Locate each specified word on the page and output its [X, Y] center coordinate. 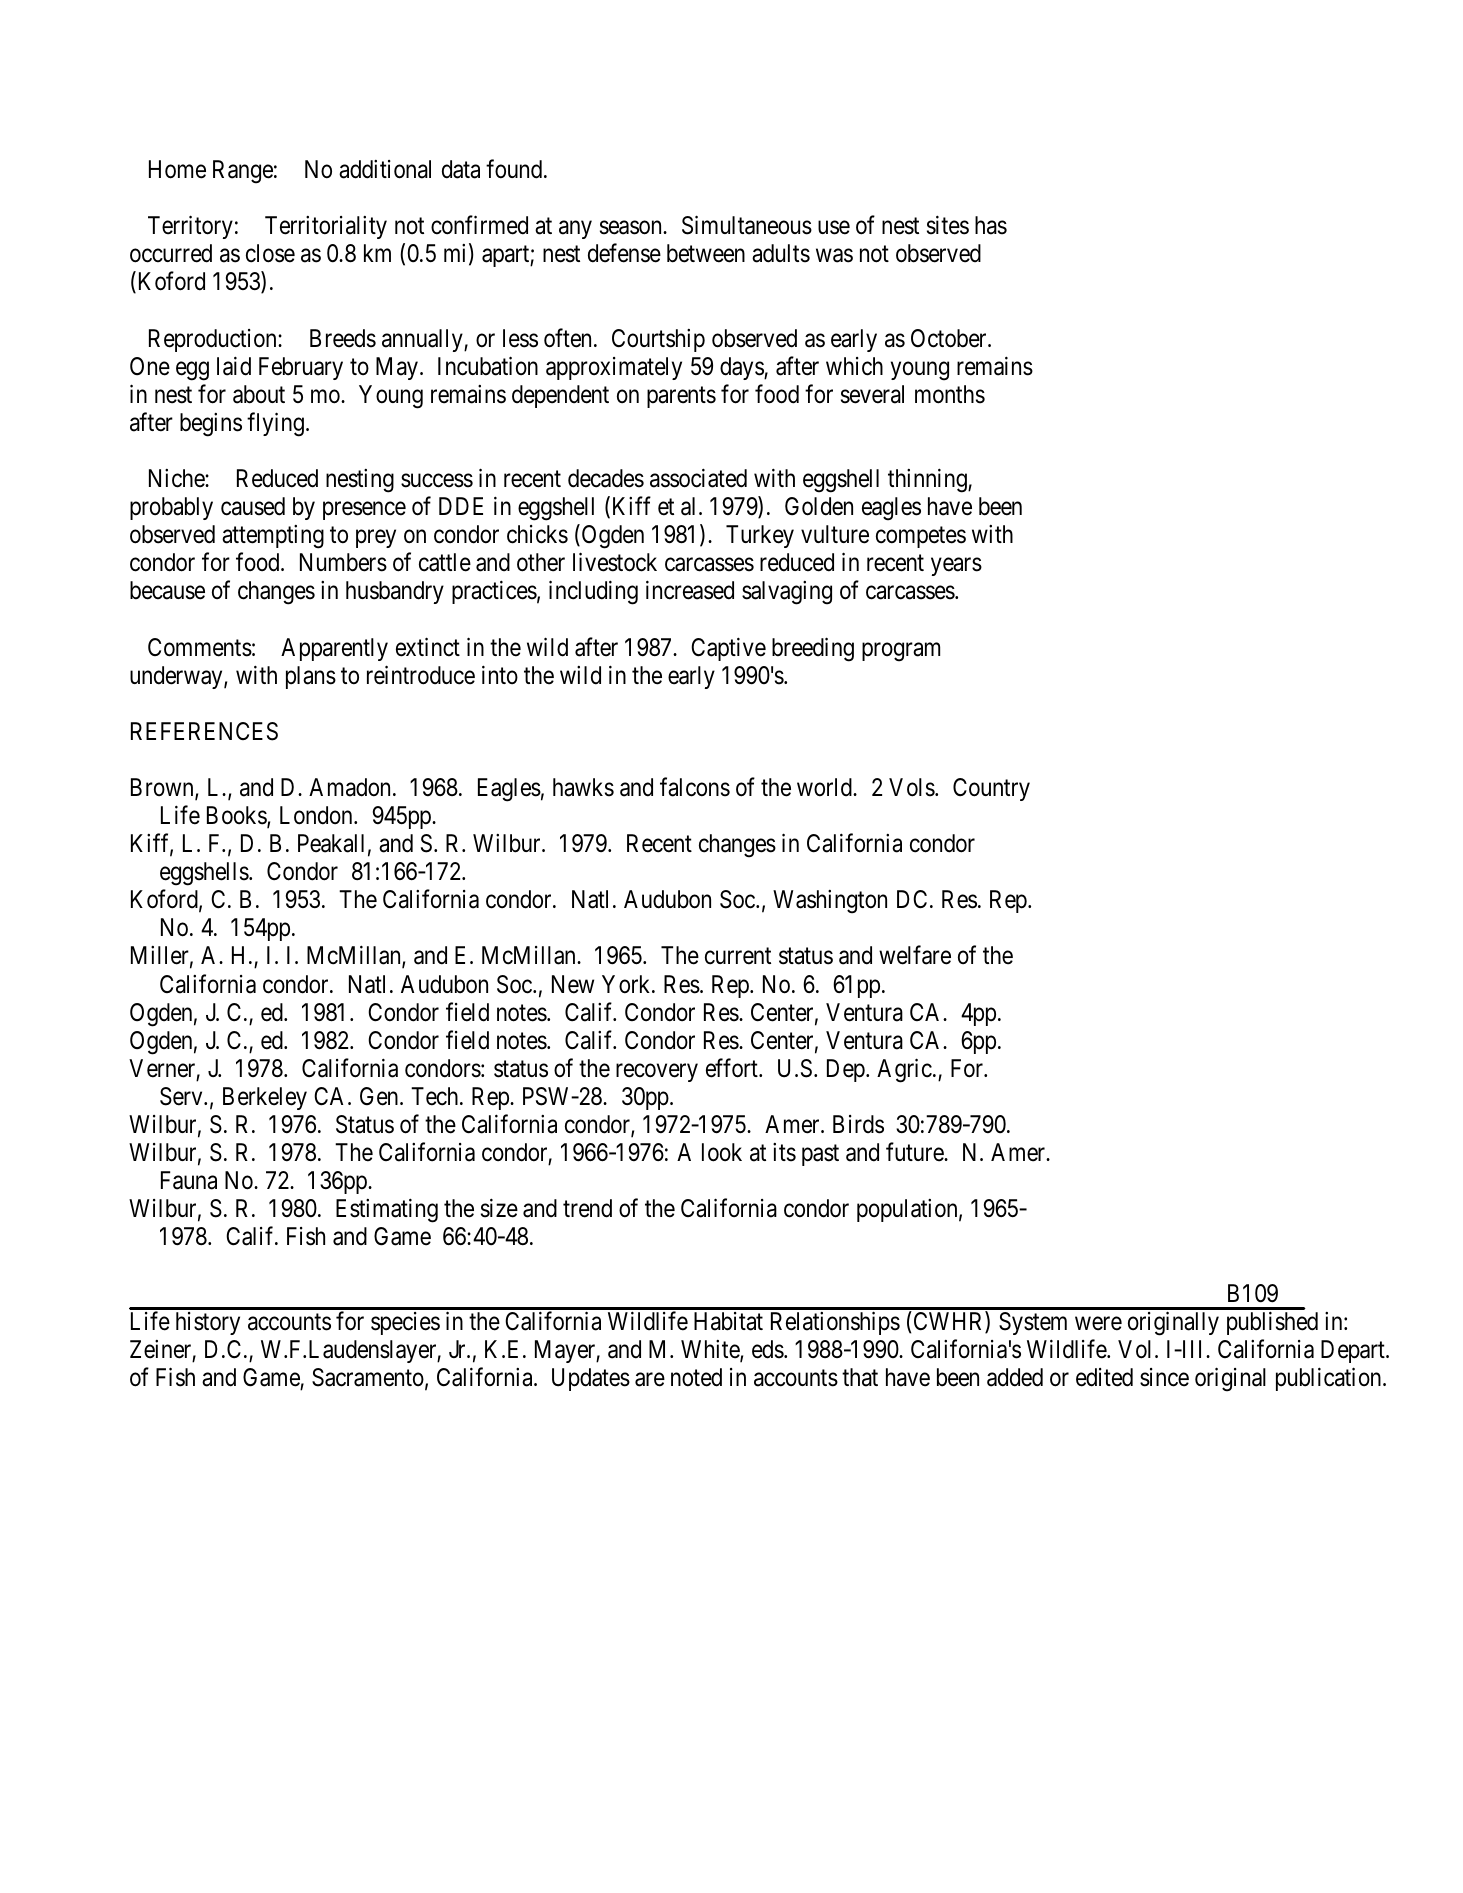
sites [948, 225]
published [1272, 1323]
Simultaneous [747, 225]
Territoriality [326, 227]
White [711, 1350]
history [208, 1323]
